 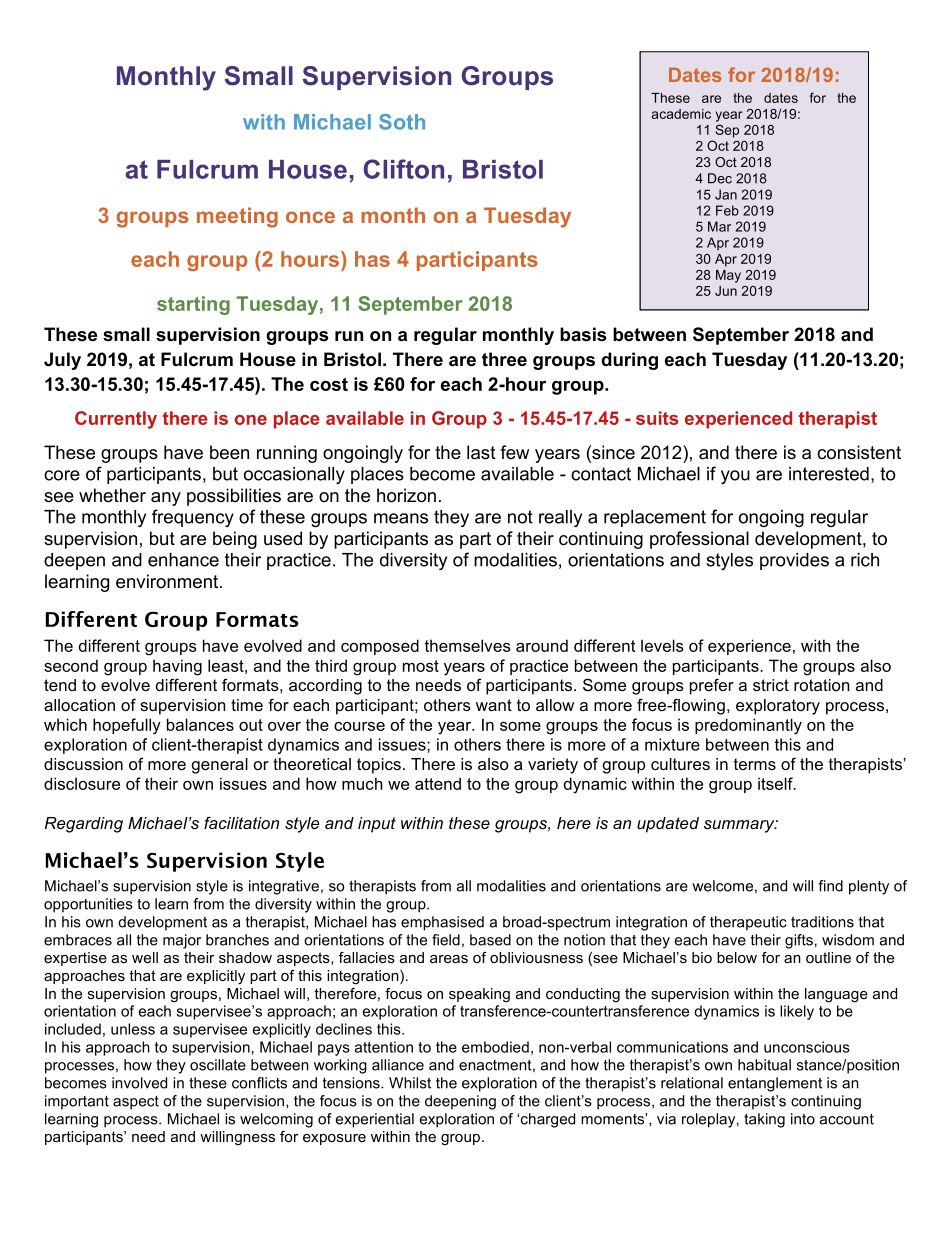 I want to click on Clifton, so click(x=404, y=169).
